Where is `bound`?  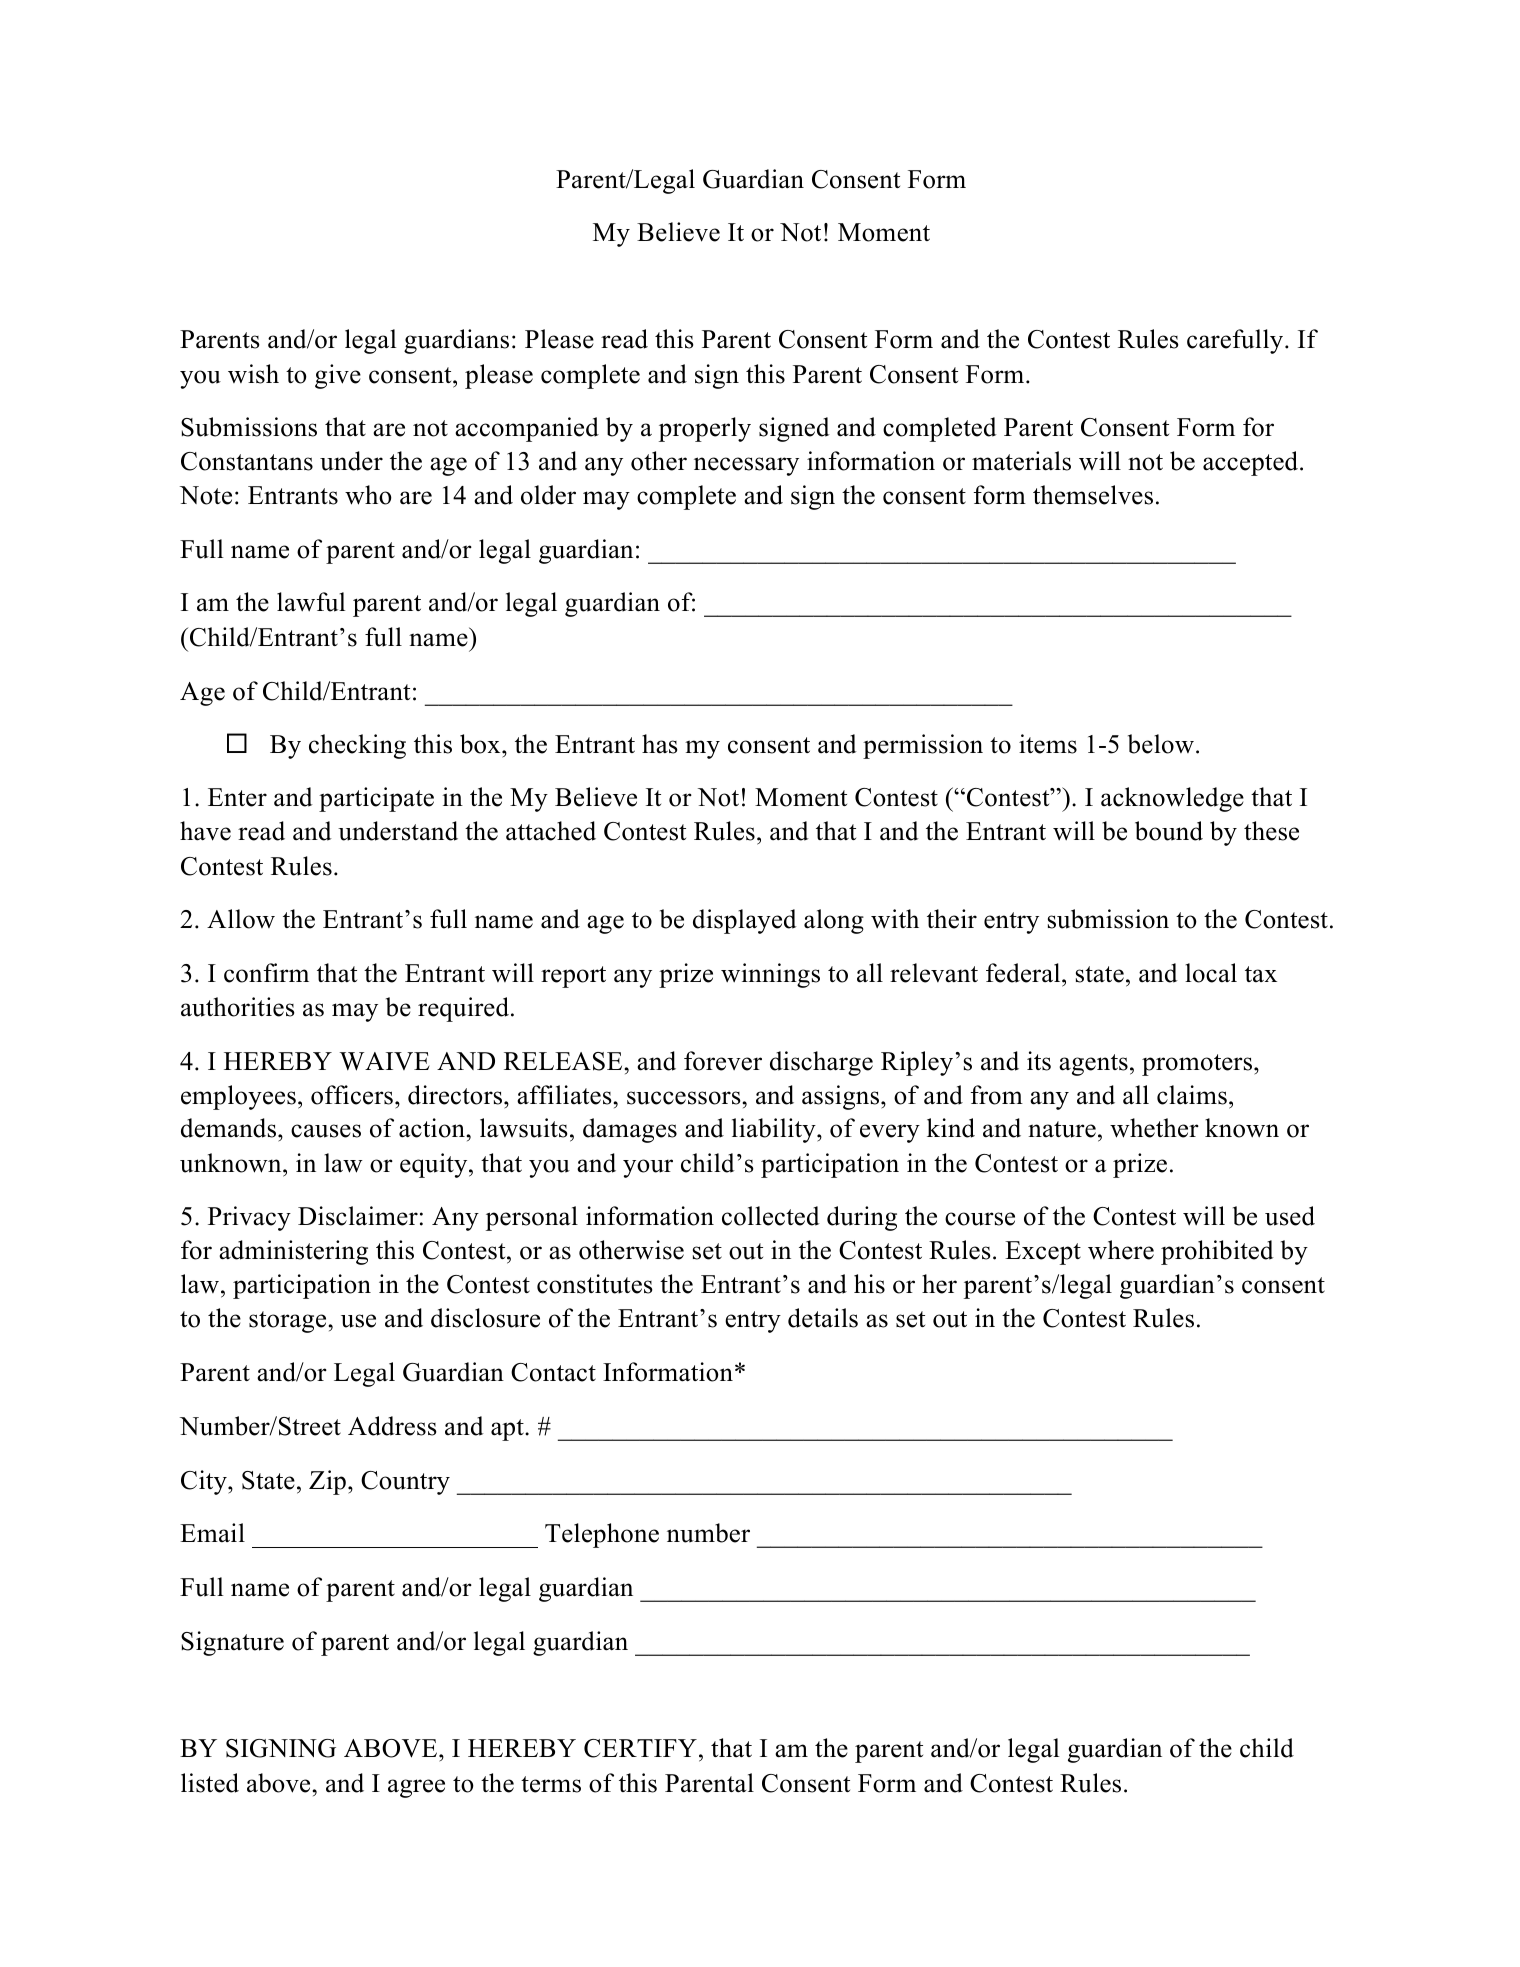 bound is located at coordinates (1169, 831).
